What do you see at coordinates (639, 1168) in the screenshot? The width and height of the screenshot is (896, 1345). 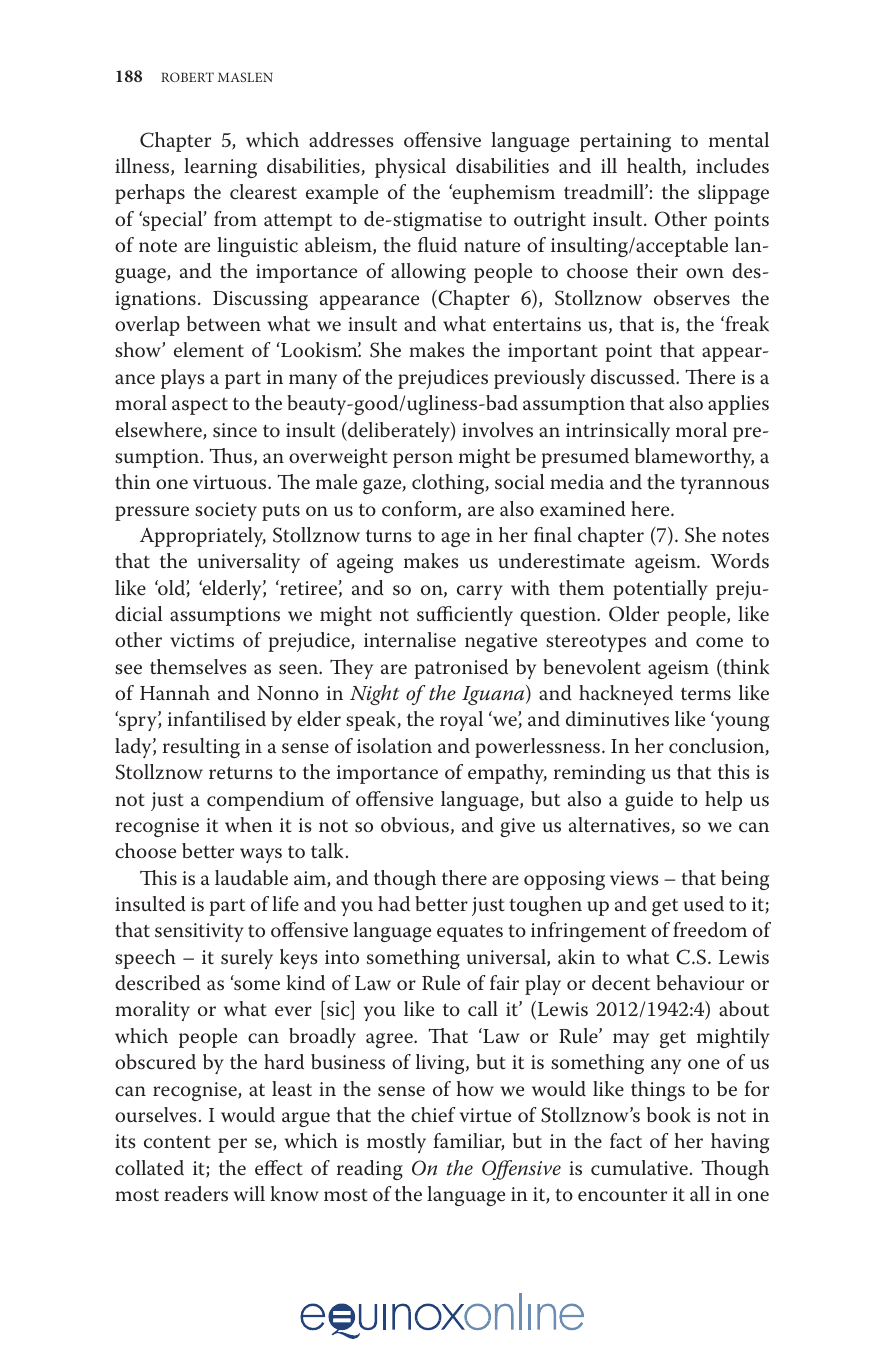 I see `cumulative` at bounding box center [639, 1168].
